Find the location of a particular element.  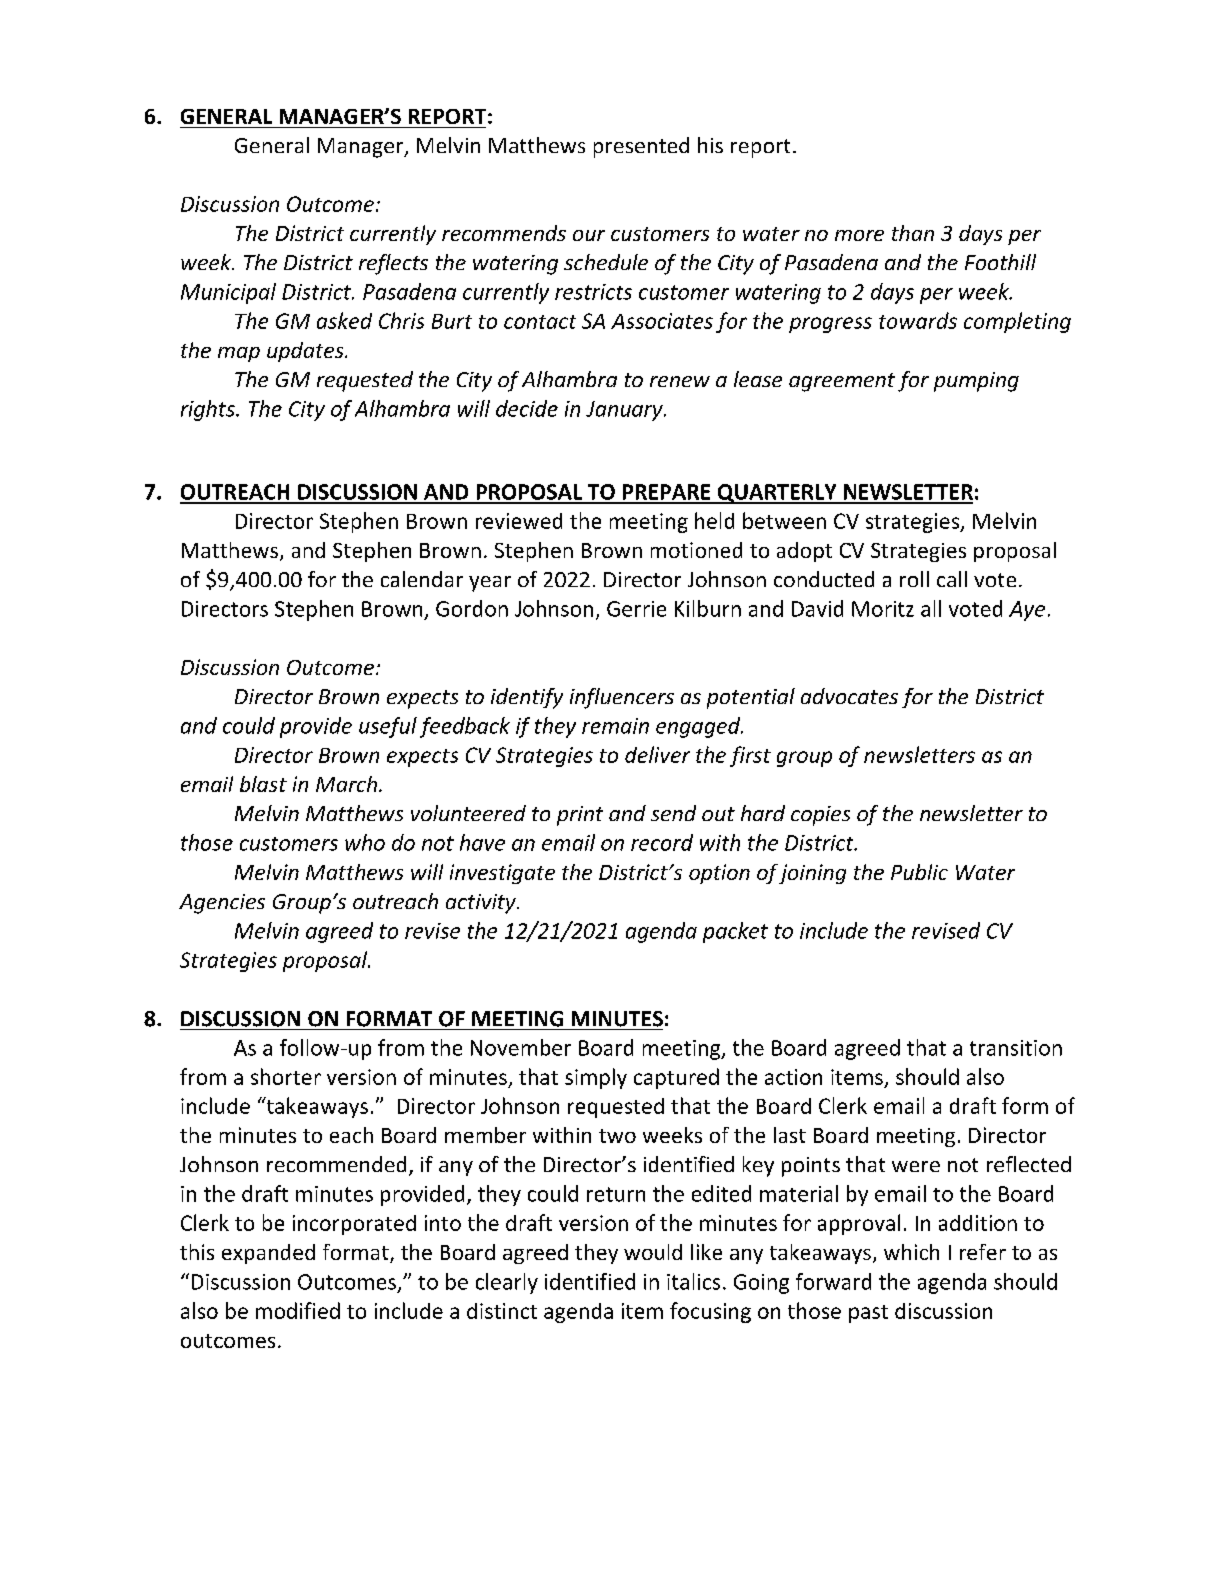

print is located at coordinates (580, 816).
